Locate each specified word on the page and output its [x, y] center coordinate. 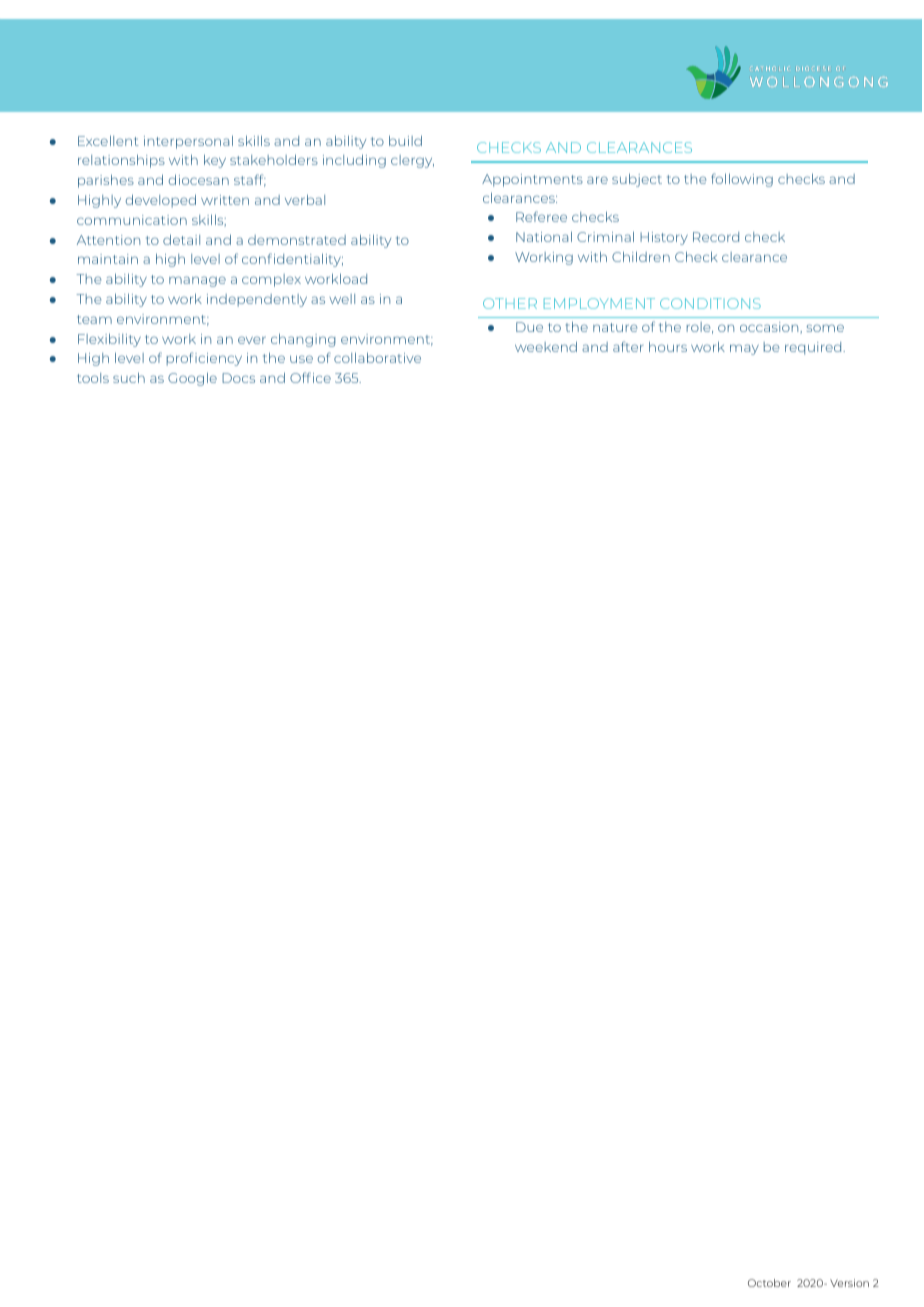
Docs [238, 378]
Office [310, 377]
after [628, 346]
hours [668, 347]
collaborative [377, 358]
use [301, 359]
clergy [412, 161]
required [814, 348]
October [769, 1283]
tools [93, 378]
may [744, 349]
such [129, 378]
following [742, 180]
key [215, 161]
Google [192, 379]
